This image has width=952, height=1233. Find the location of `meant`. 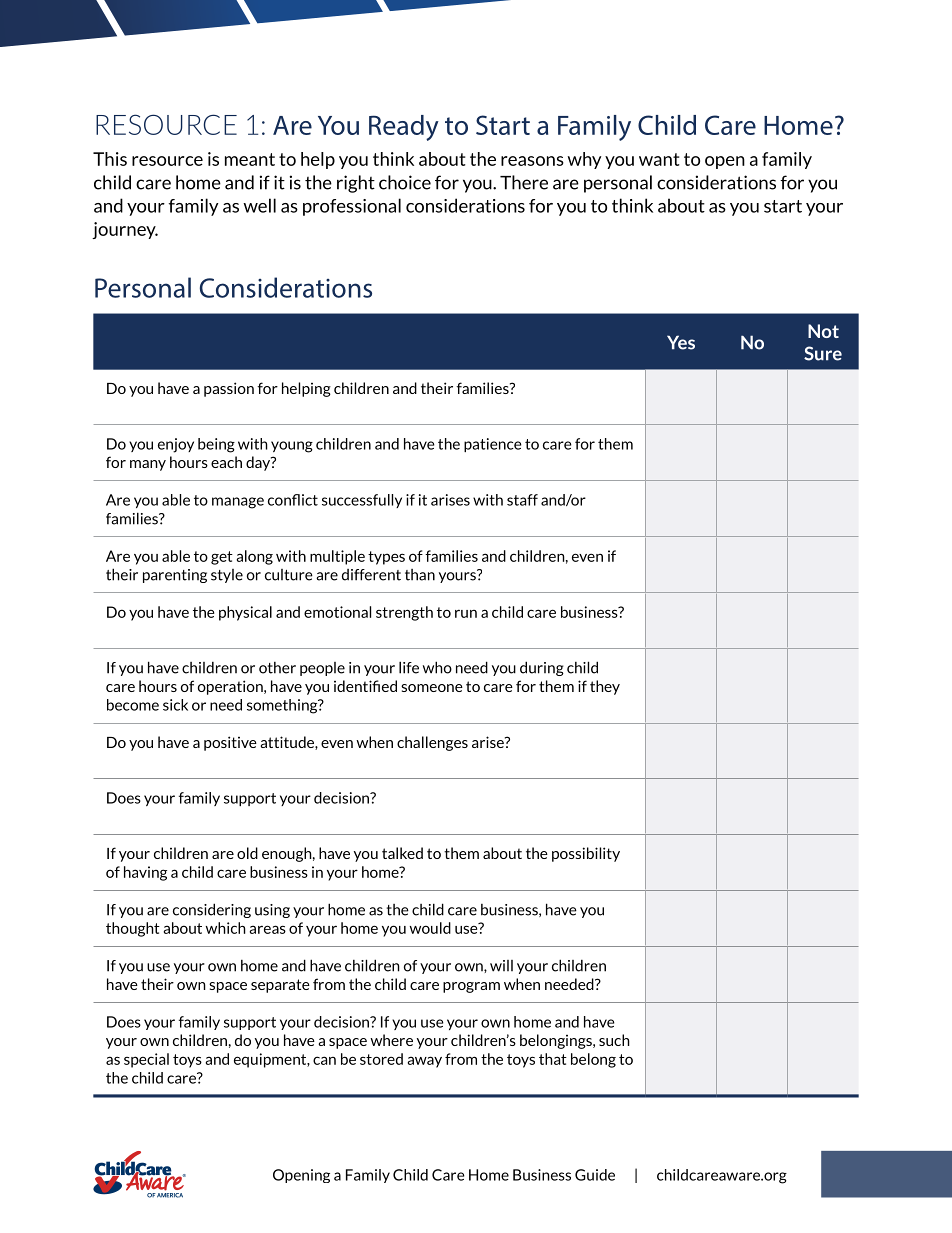

meant is located at coordinates (250, 159).
